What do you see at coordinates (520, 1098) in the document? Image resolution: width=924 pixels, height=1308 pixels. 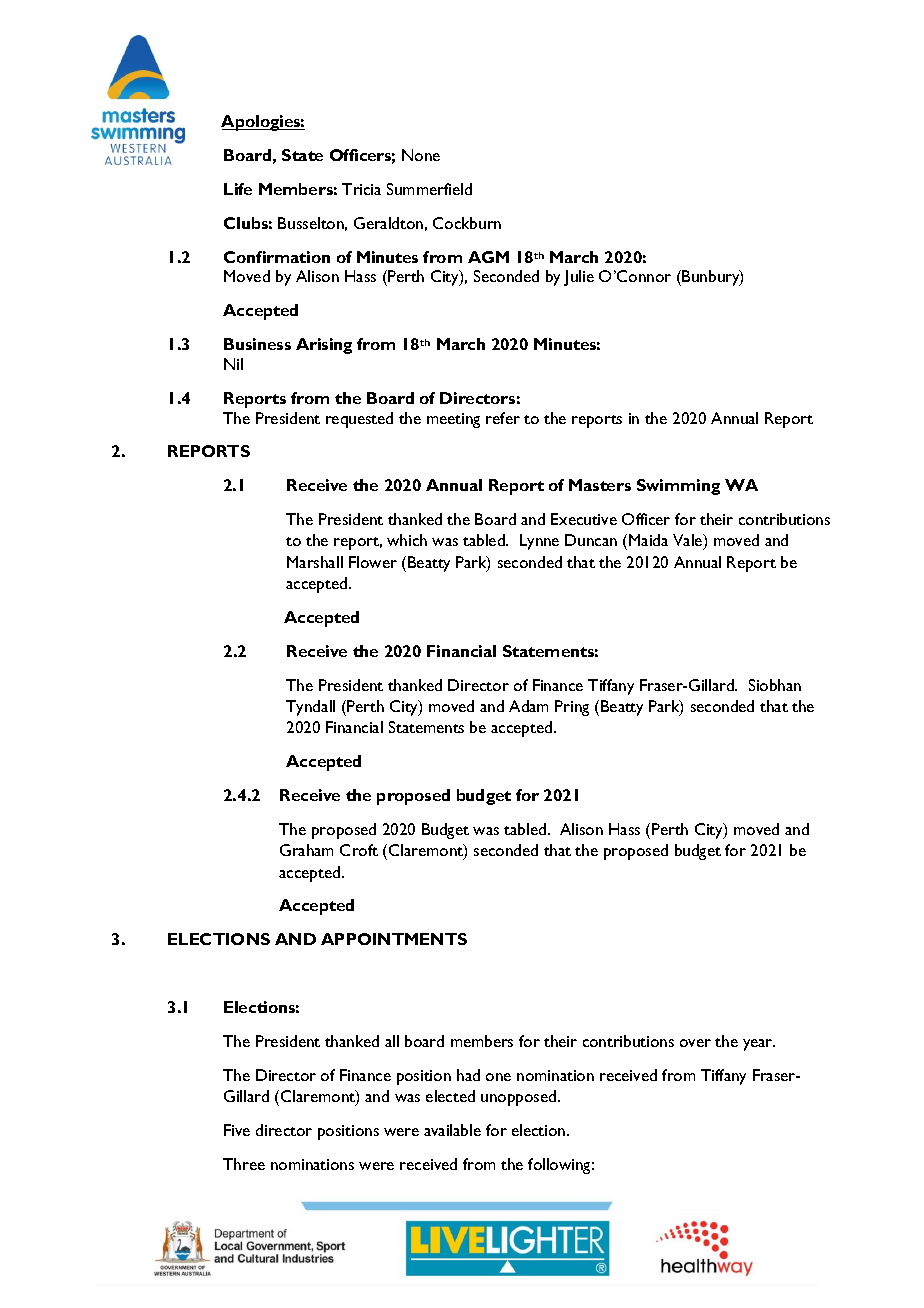 I see `unopposed` at bounding box center [520, 1098].
